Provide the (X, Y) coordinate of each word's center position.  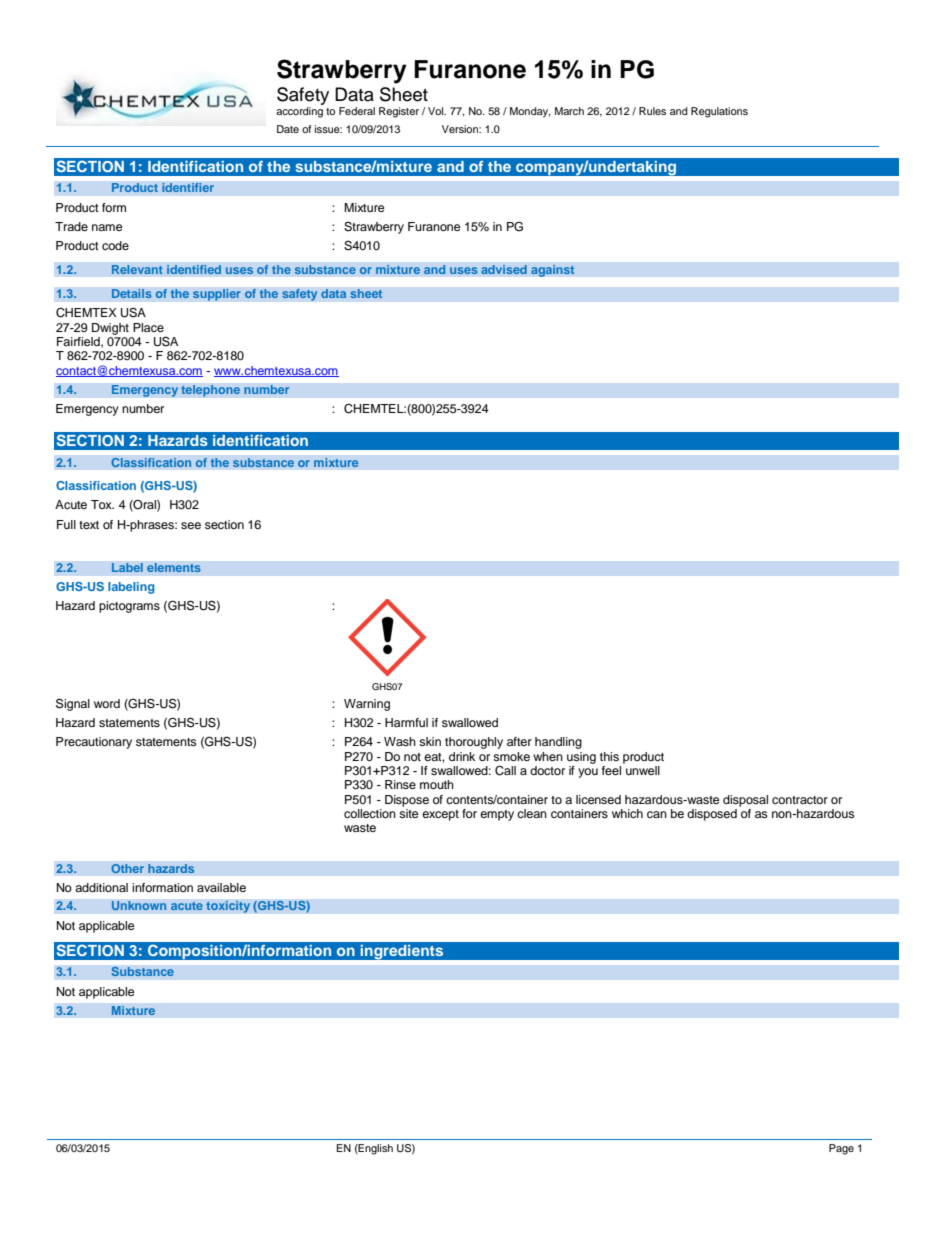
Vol (437, 111)
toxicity (228, 907)
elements (174, 568)
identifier (188, 188)
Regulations (719, 112)
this (609, 756)
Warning (367, 705)
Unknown (139, 906)
